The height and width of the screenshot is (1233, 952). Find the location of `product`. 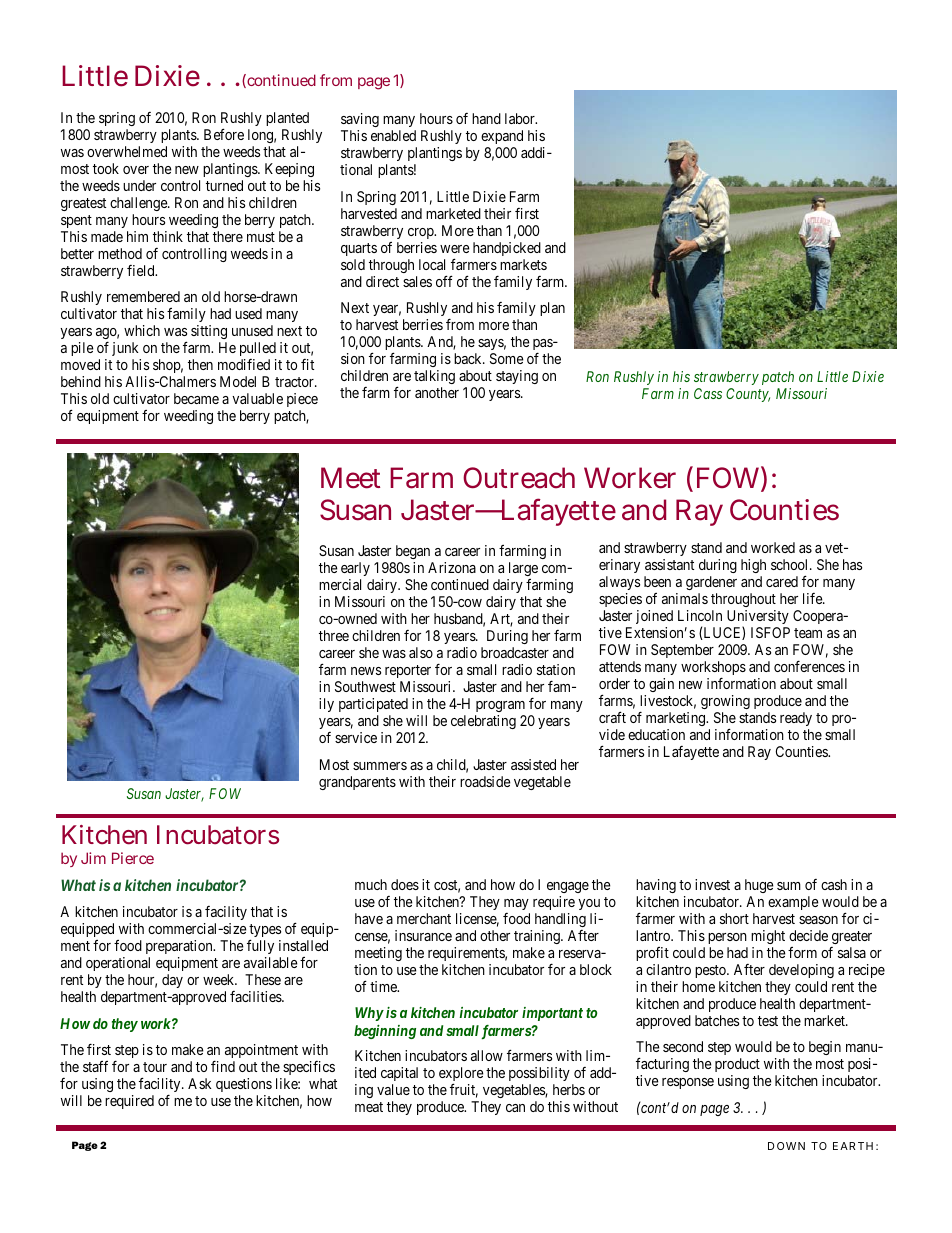

product is located at coordinates (737, 1065).
